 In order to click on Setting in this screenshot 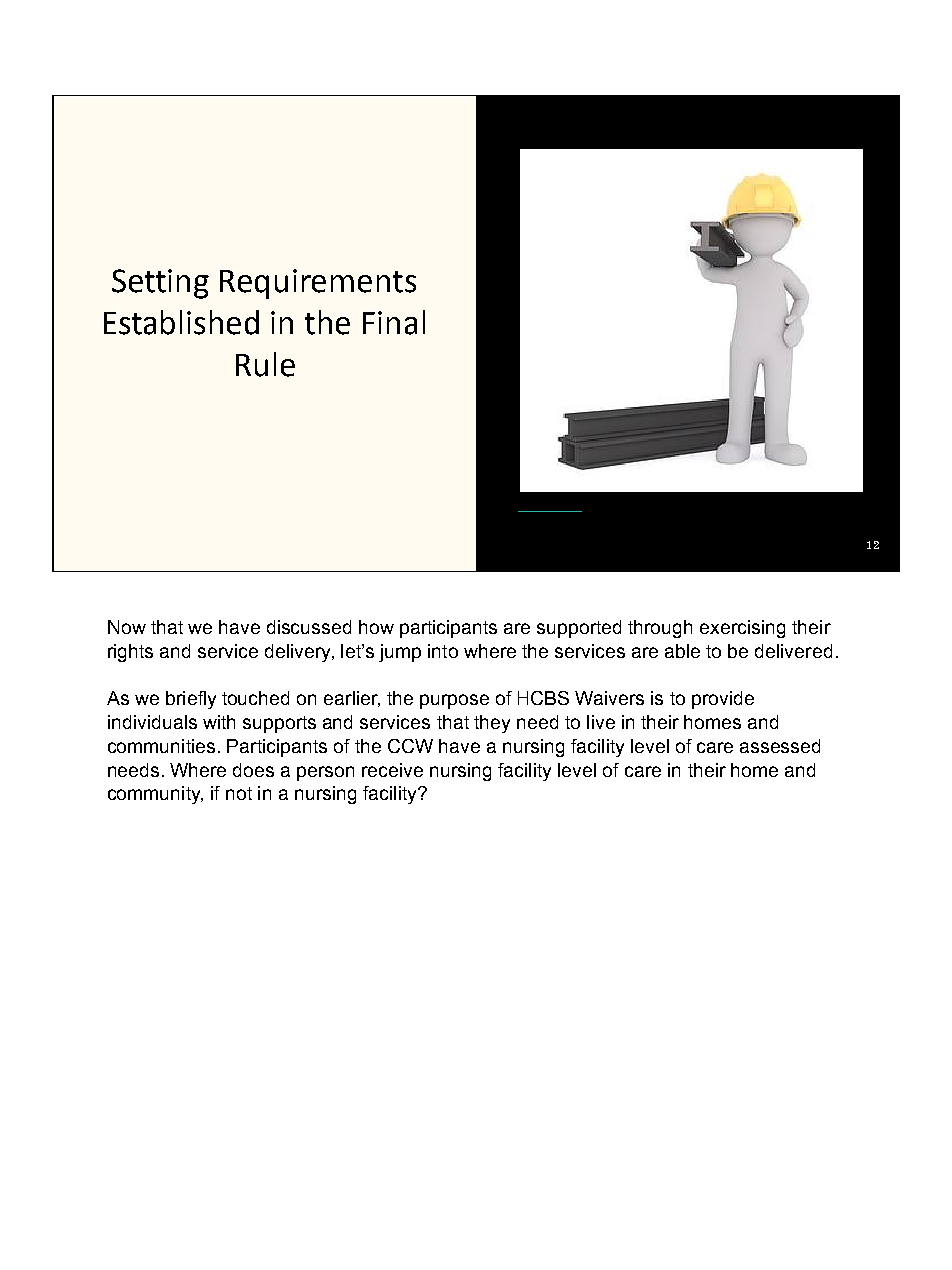, I will do `click(160, 284)`.
